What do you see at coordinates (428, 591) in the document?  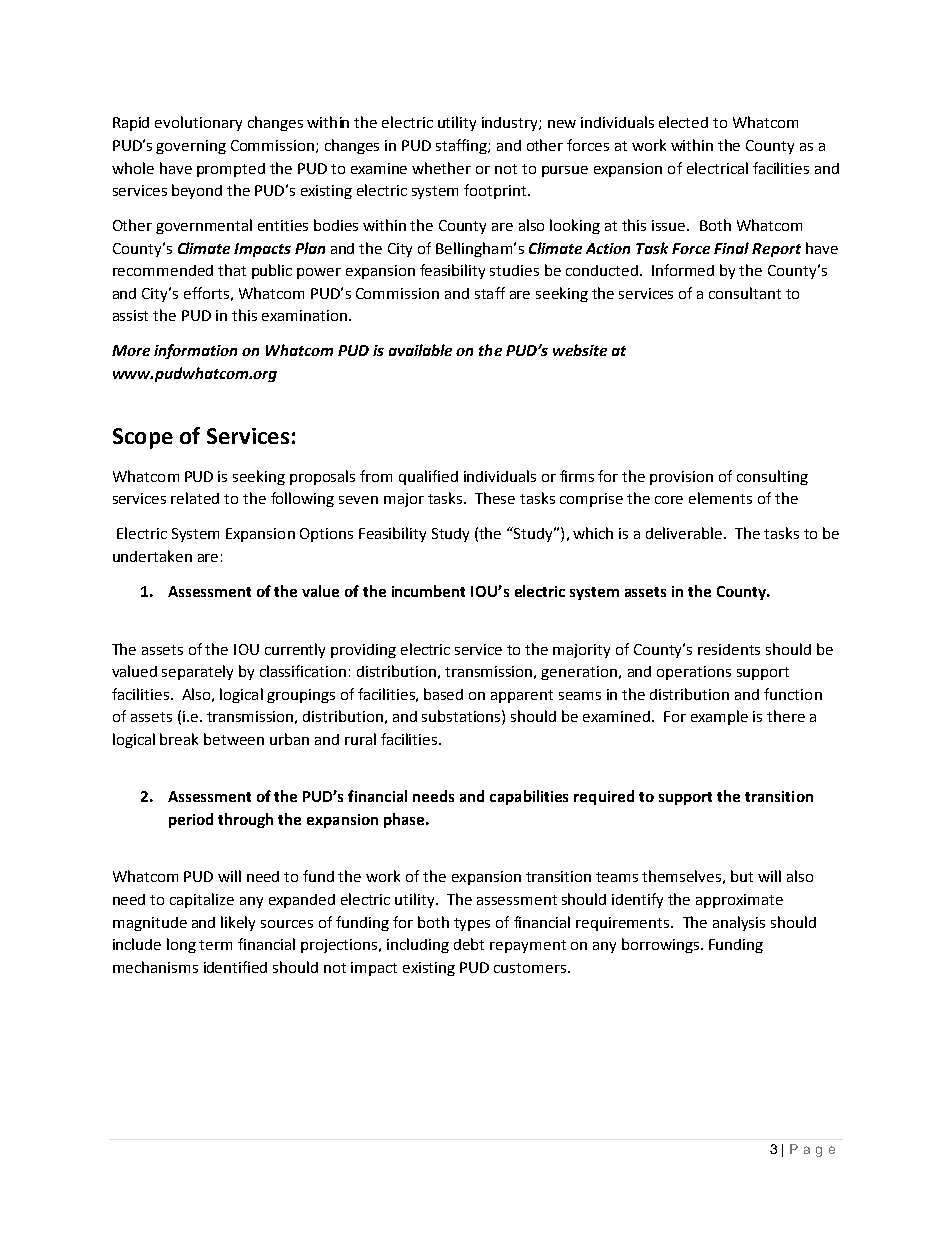 I see `incumbent` at bounding box center [428, 591].
